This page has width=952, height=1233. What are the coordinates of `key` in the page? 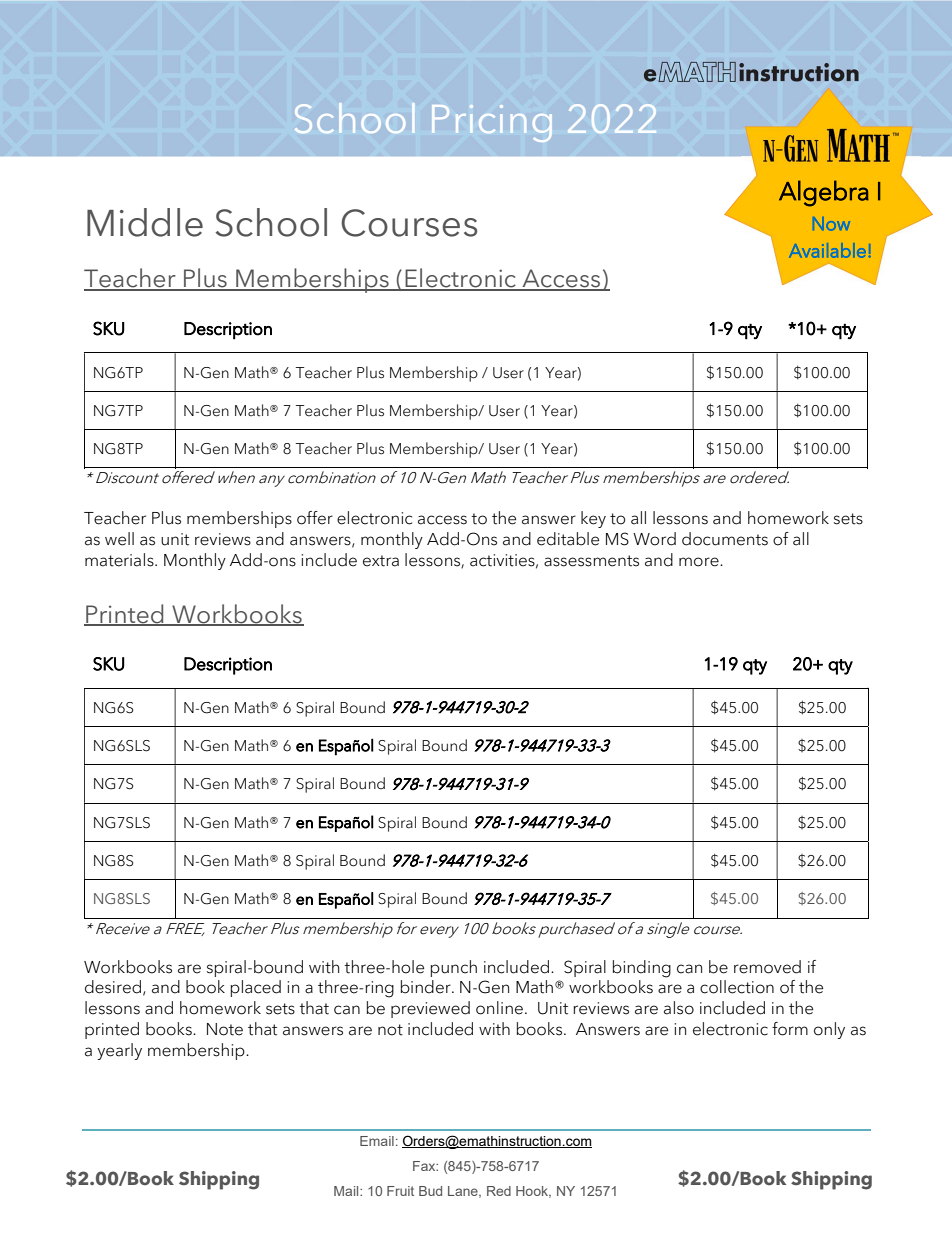 It's located at (593, 519).
